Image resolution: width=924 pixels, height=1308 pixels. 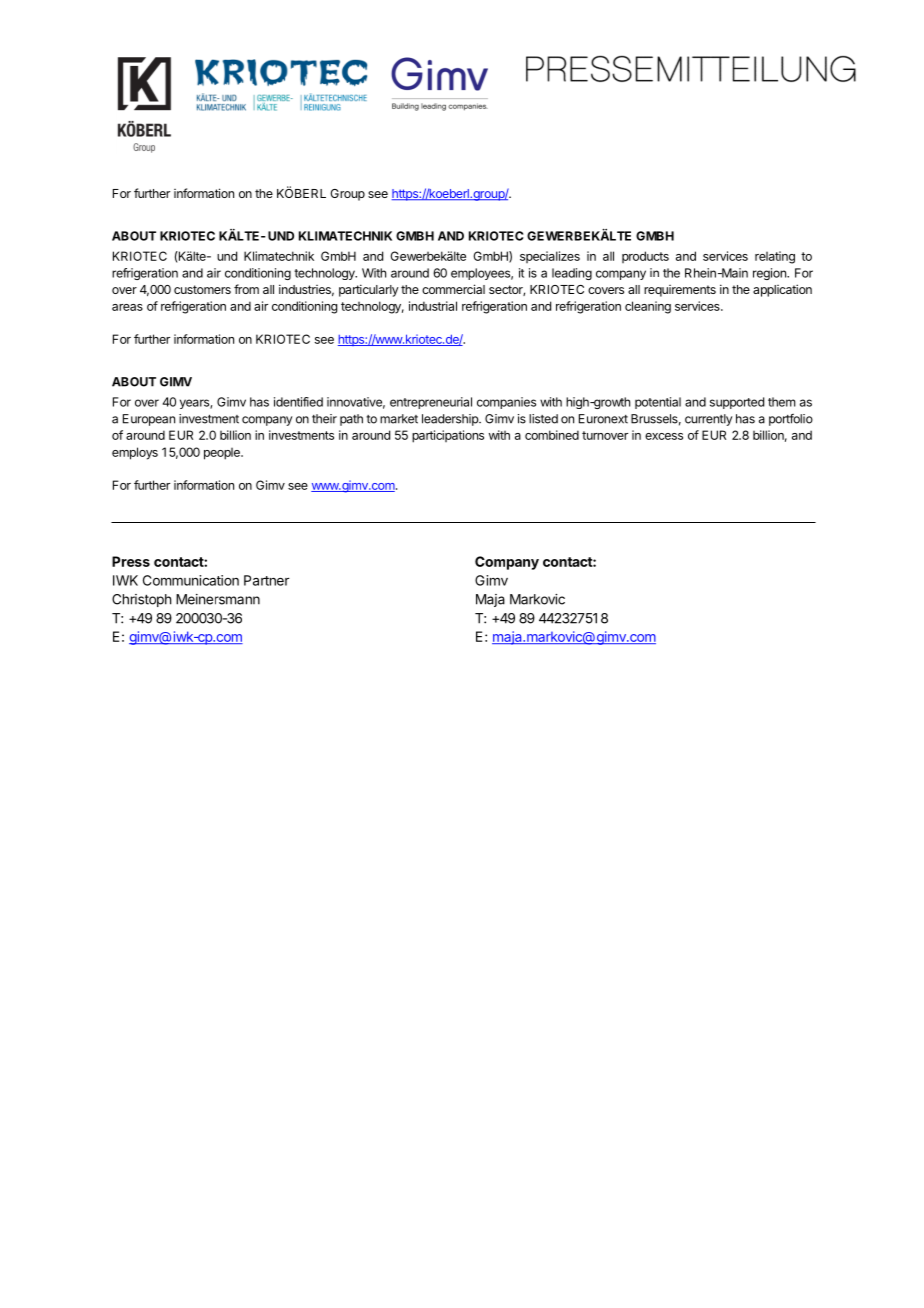 What do you see at coordinates (664, 436) in the screenshot?
I see `excess` at bounding box center [664, 436].
